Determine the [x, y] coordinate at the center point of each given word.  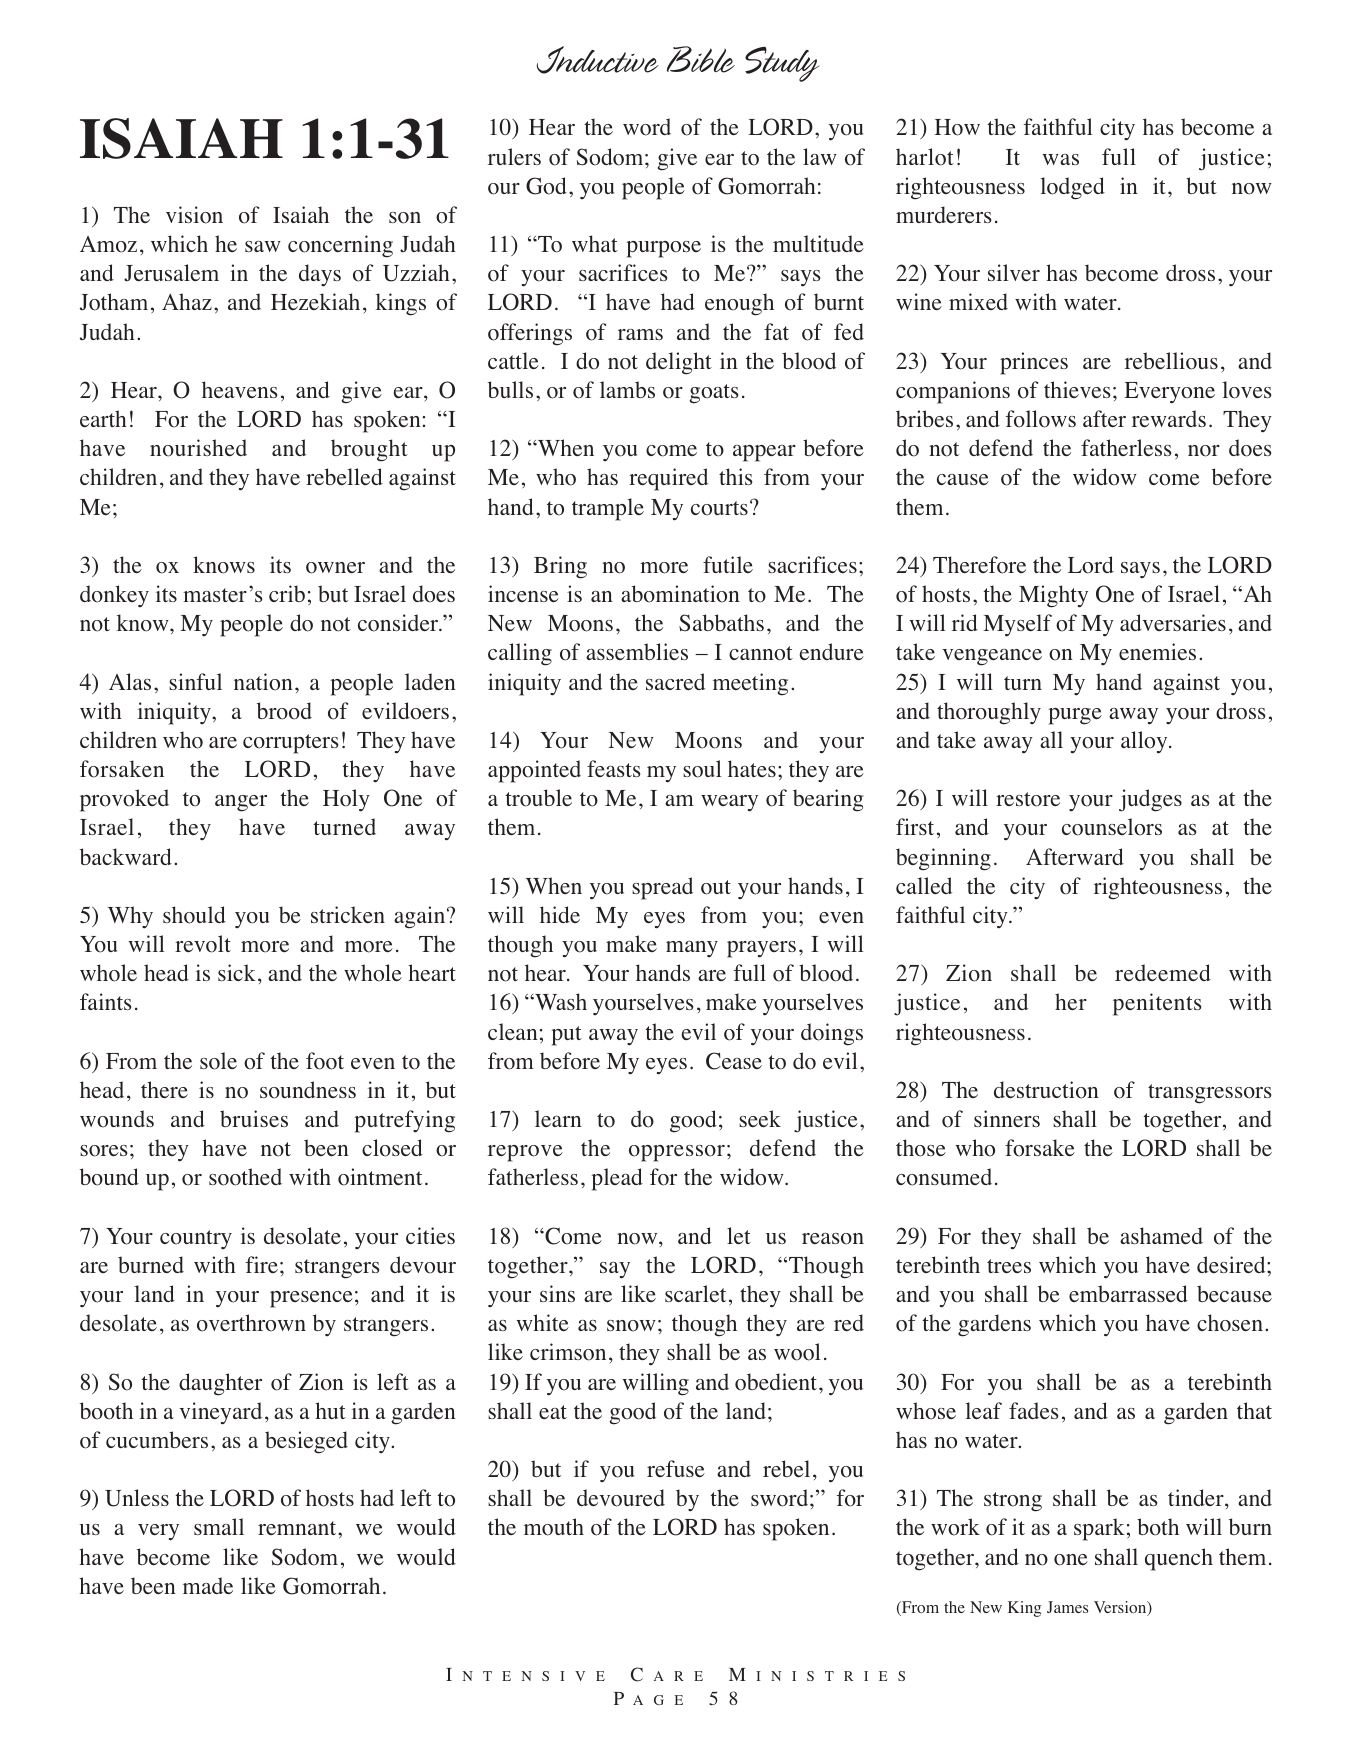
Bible [701, 59]
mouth [554, 1527]
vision [194, 215]
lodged [1072, 188]
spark [1099, 1529]
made [208, 1586]
